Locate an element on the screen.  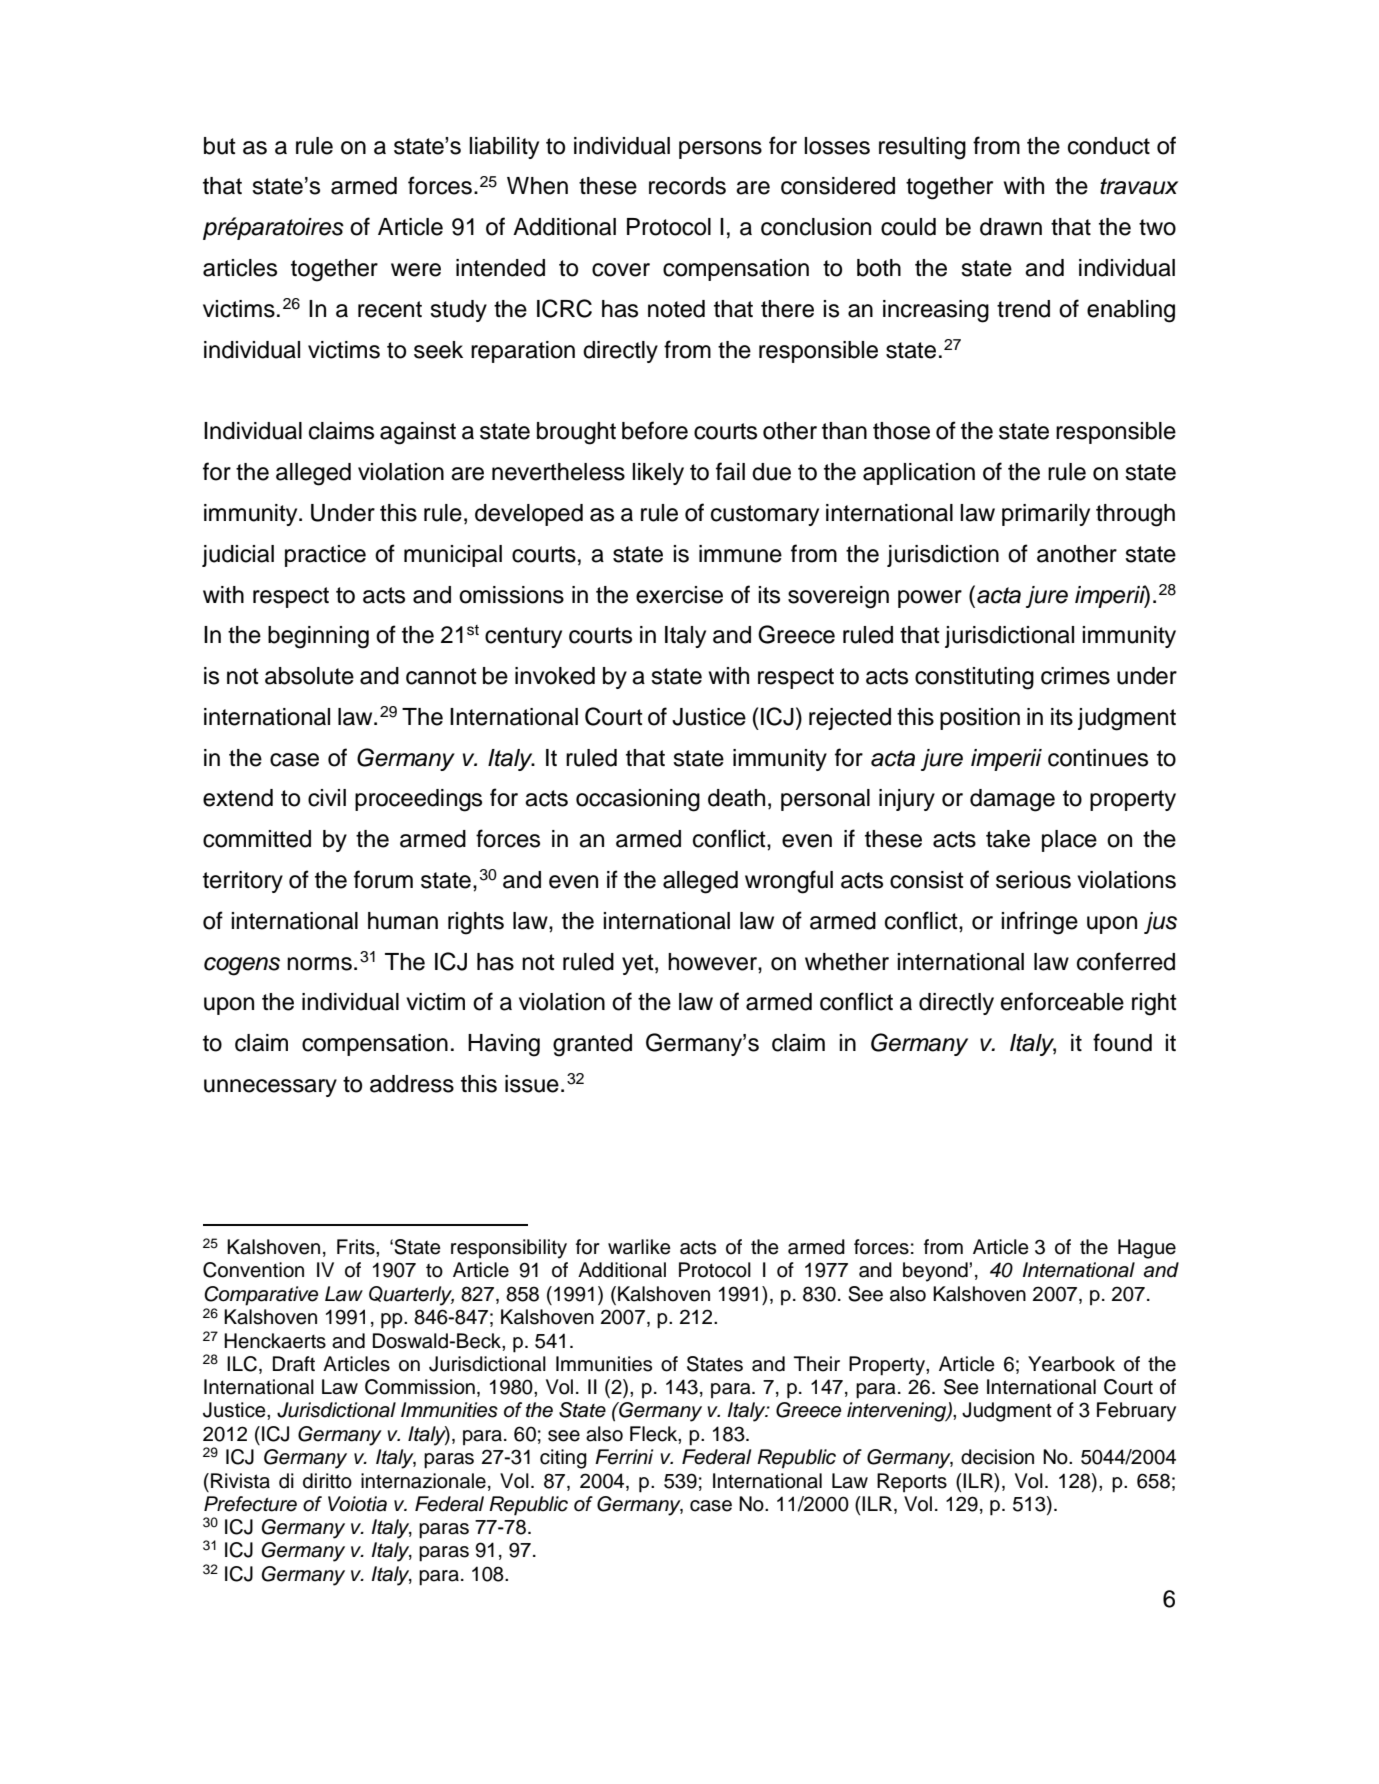
citing is located at coordinates (563, 1459).
